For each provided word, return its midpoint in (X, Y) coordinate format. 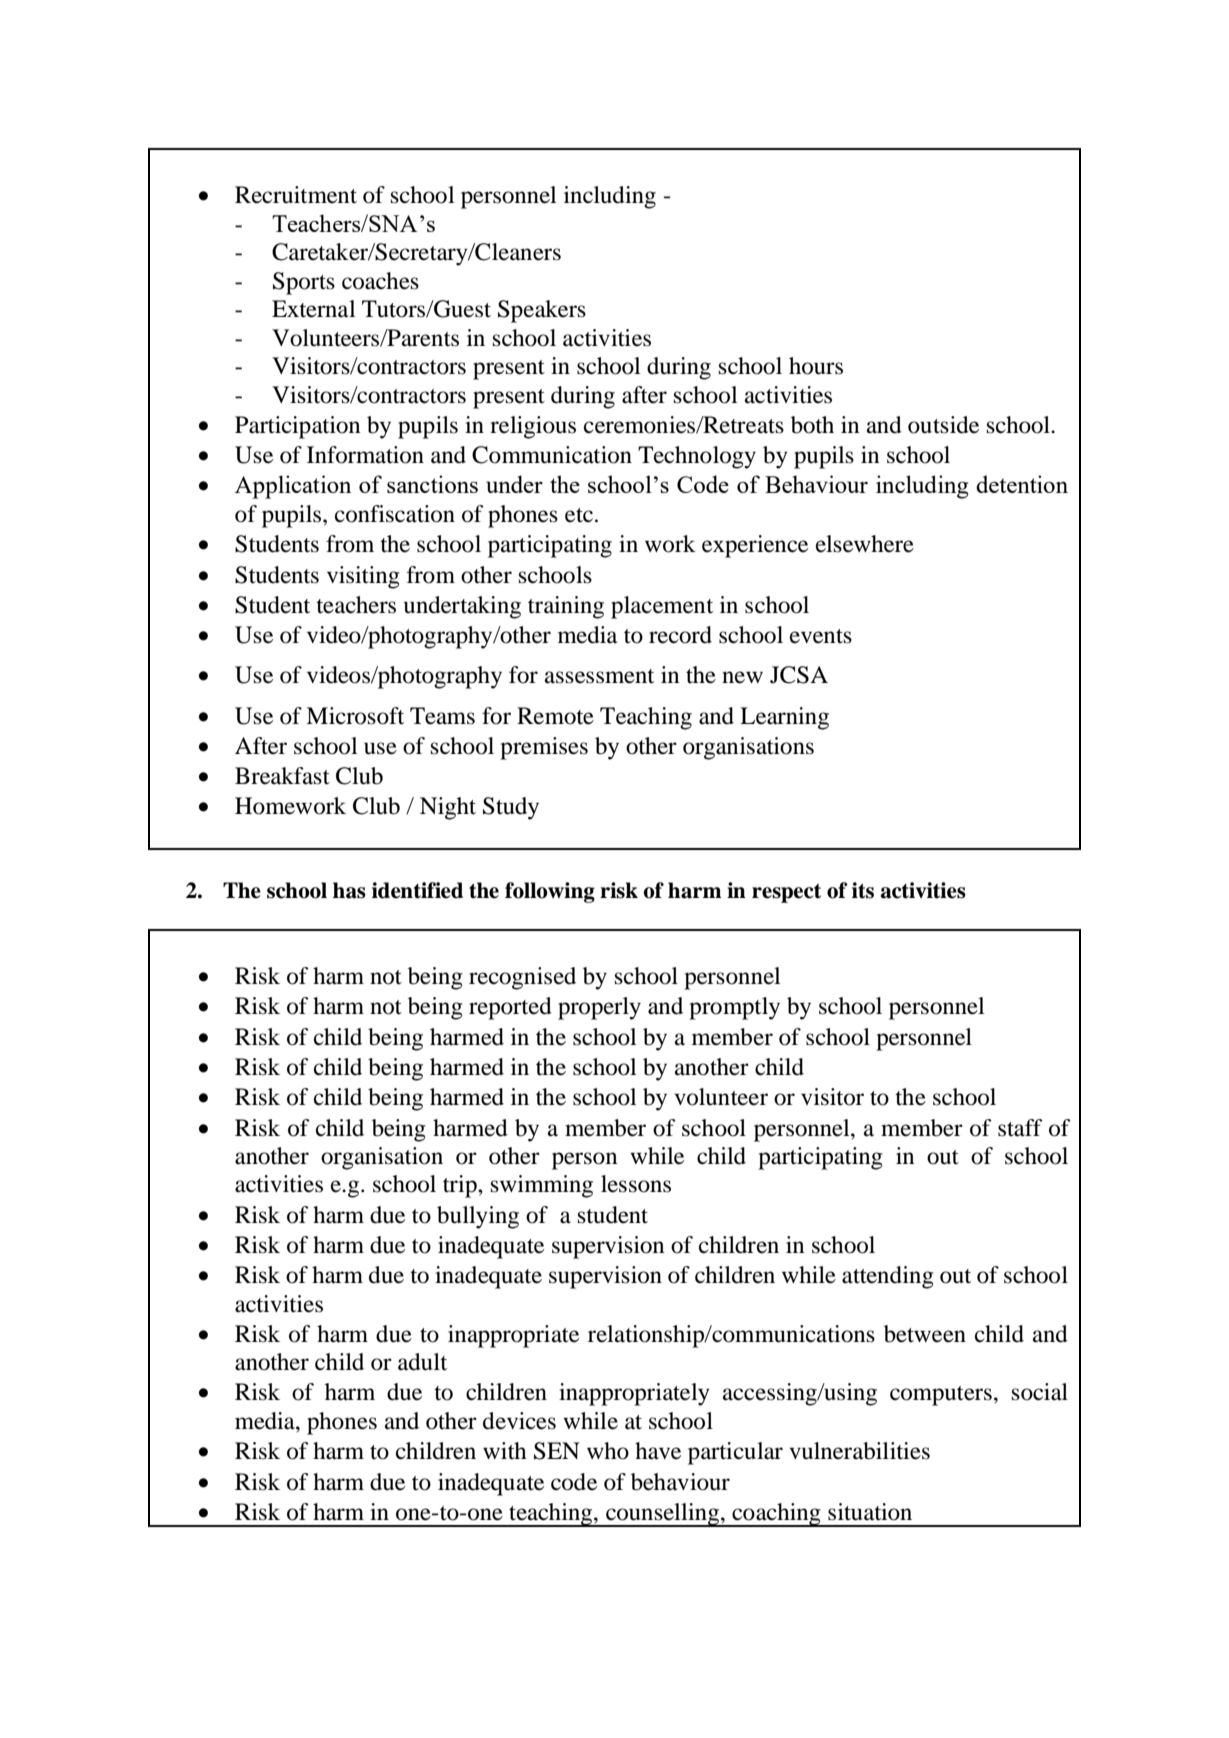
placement (662, 607)
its (863, 890)
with (505, 1451)
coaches (380, 281)
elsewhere (865, 544)
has (349, 890)
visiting (363, 577)
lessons (636, 1184)
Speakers (542, 311)
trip (461, 1186)
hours (816, 366)
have (658, 1451)
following (550, 892)
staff (1020, 1128)
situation (870, 1512)
